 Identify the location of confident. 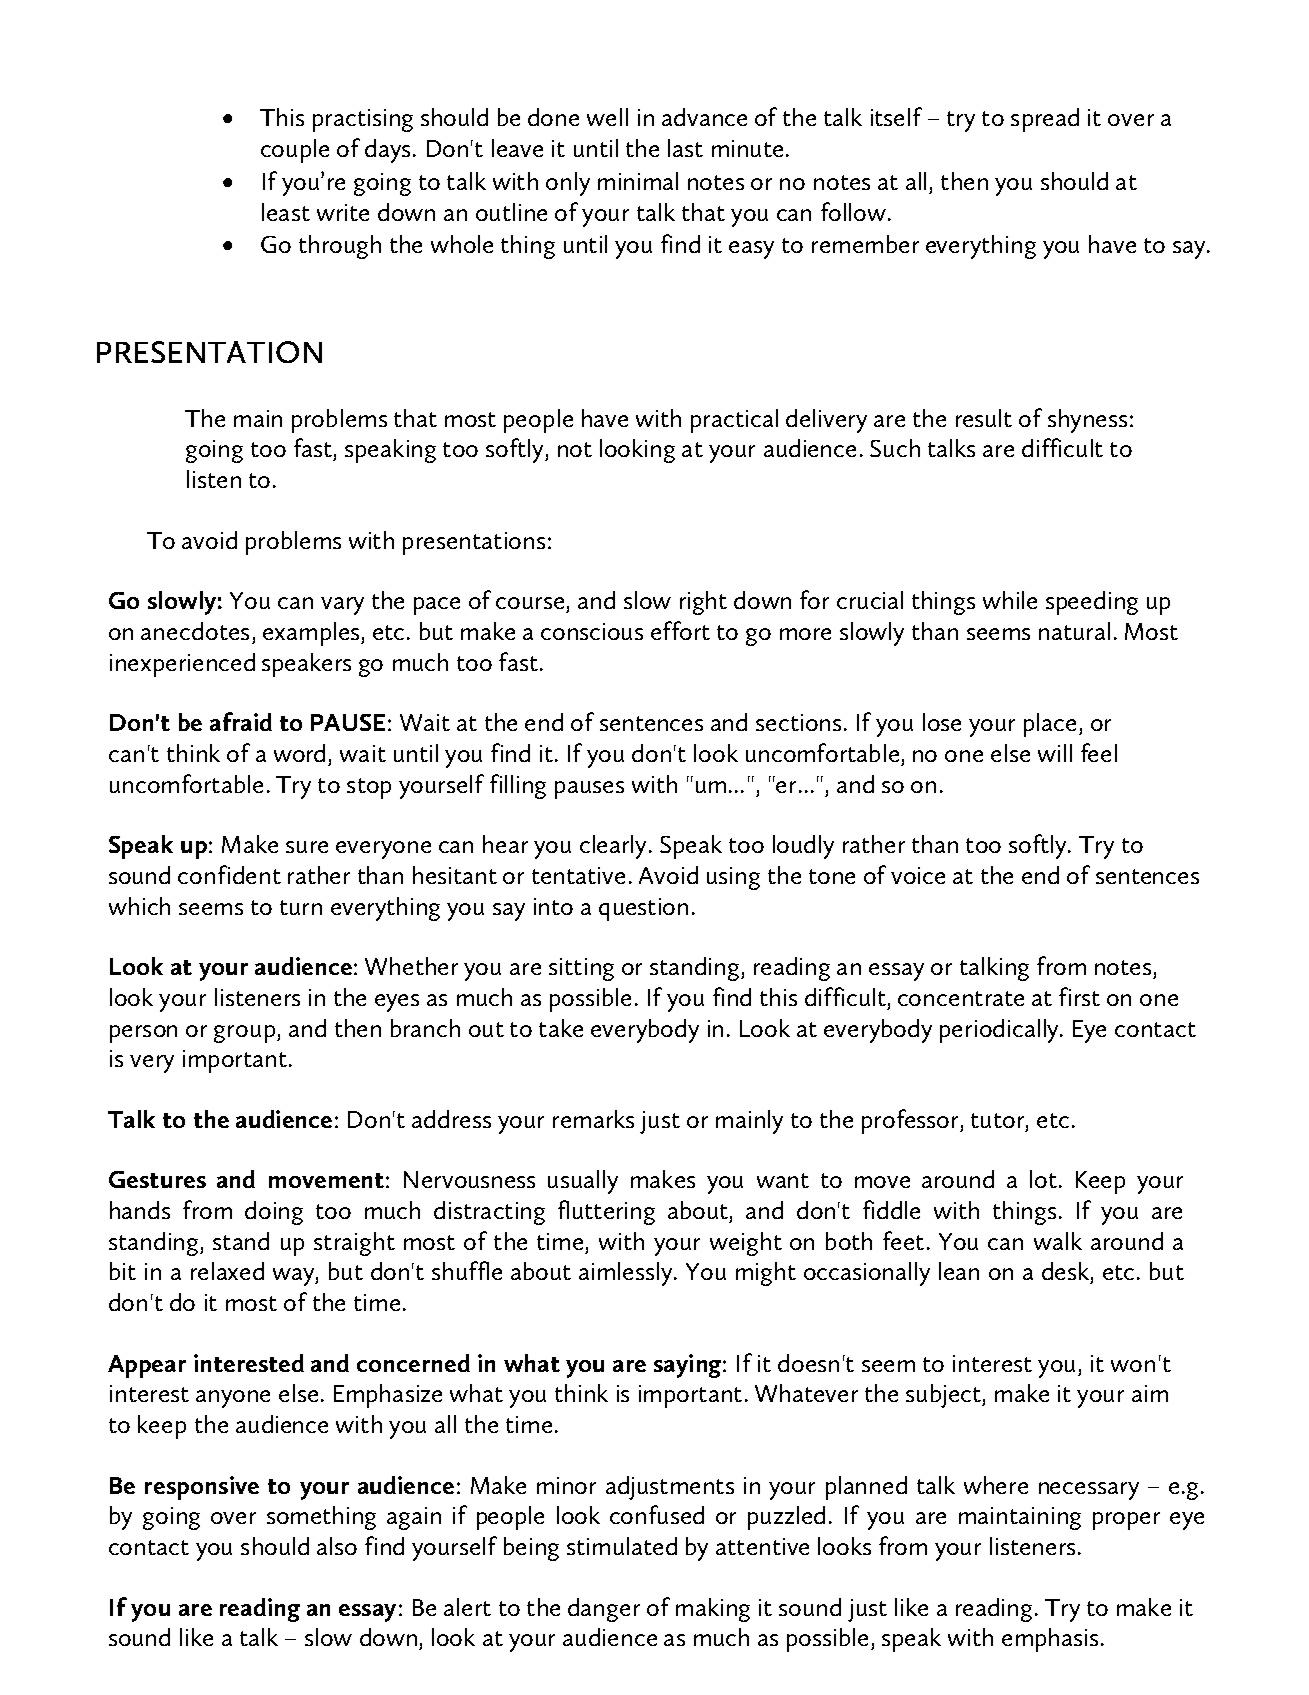
(229, 874).
